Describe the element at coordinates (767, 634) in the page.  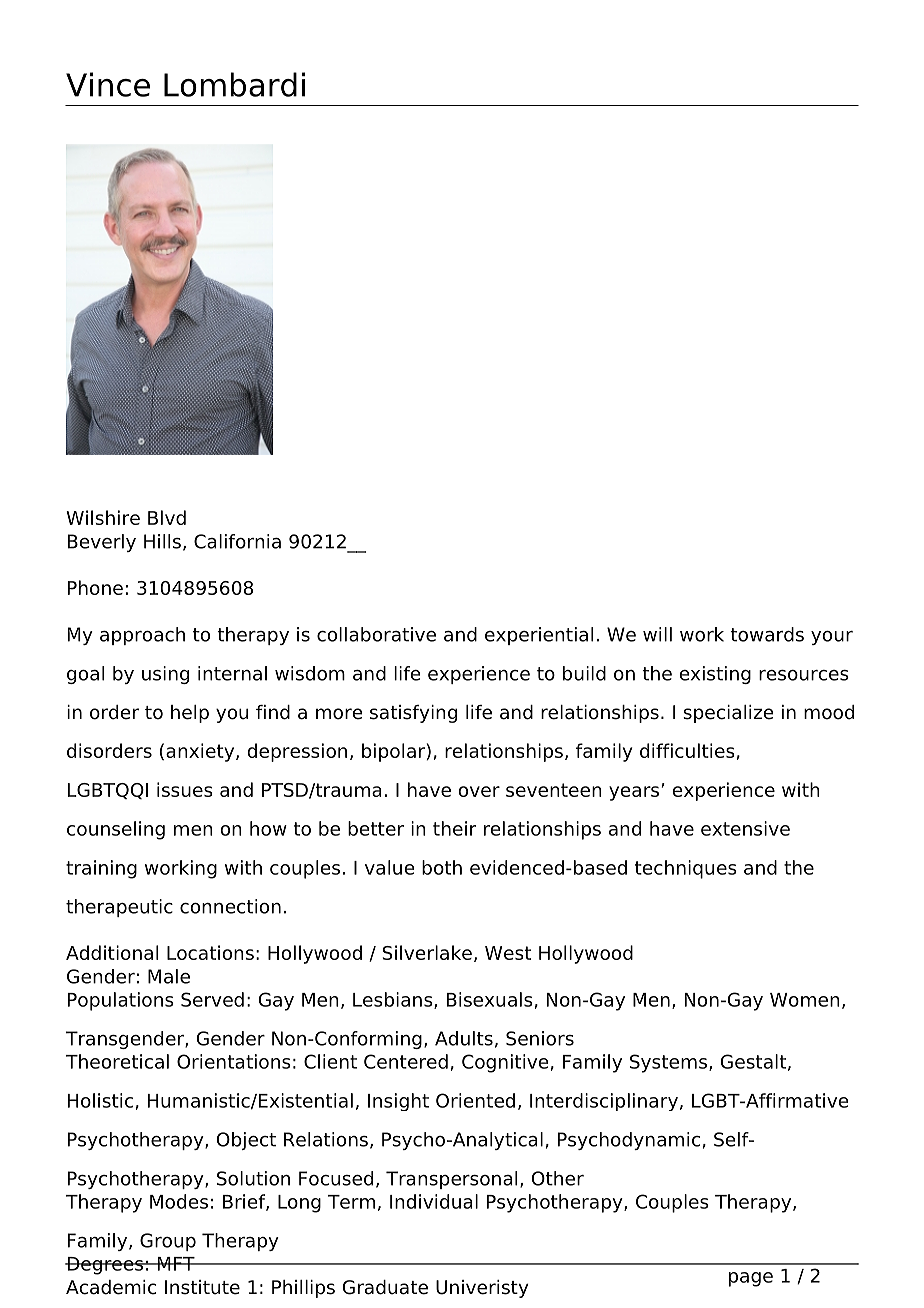
I see `towards` at that location.
